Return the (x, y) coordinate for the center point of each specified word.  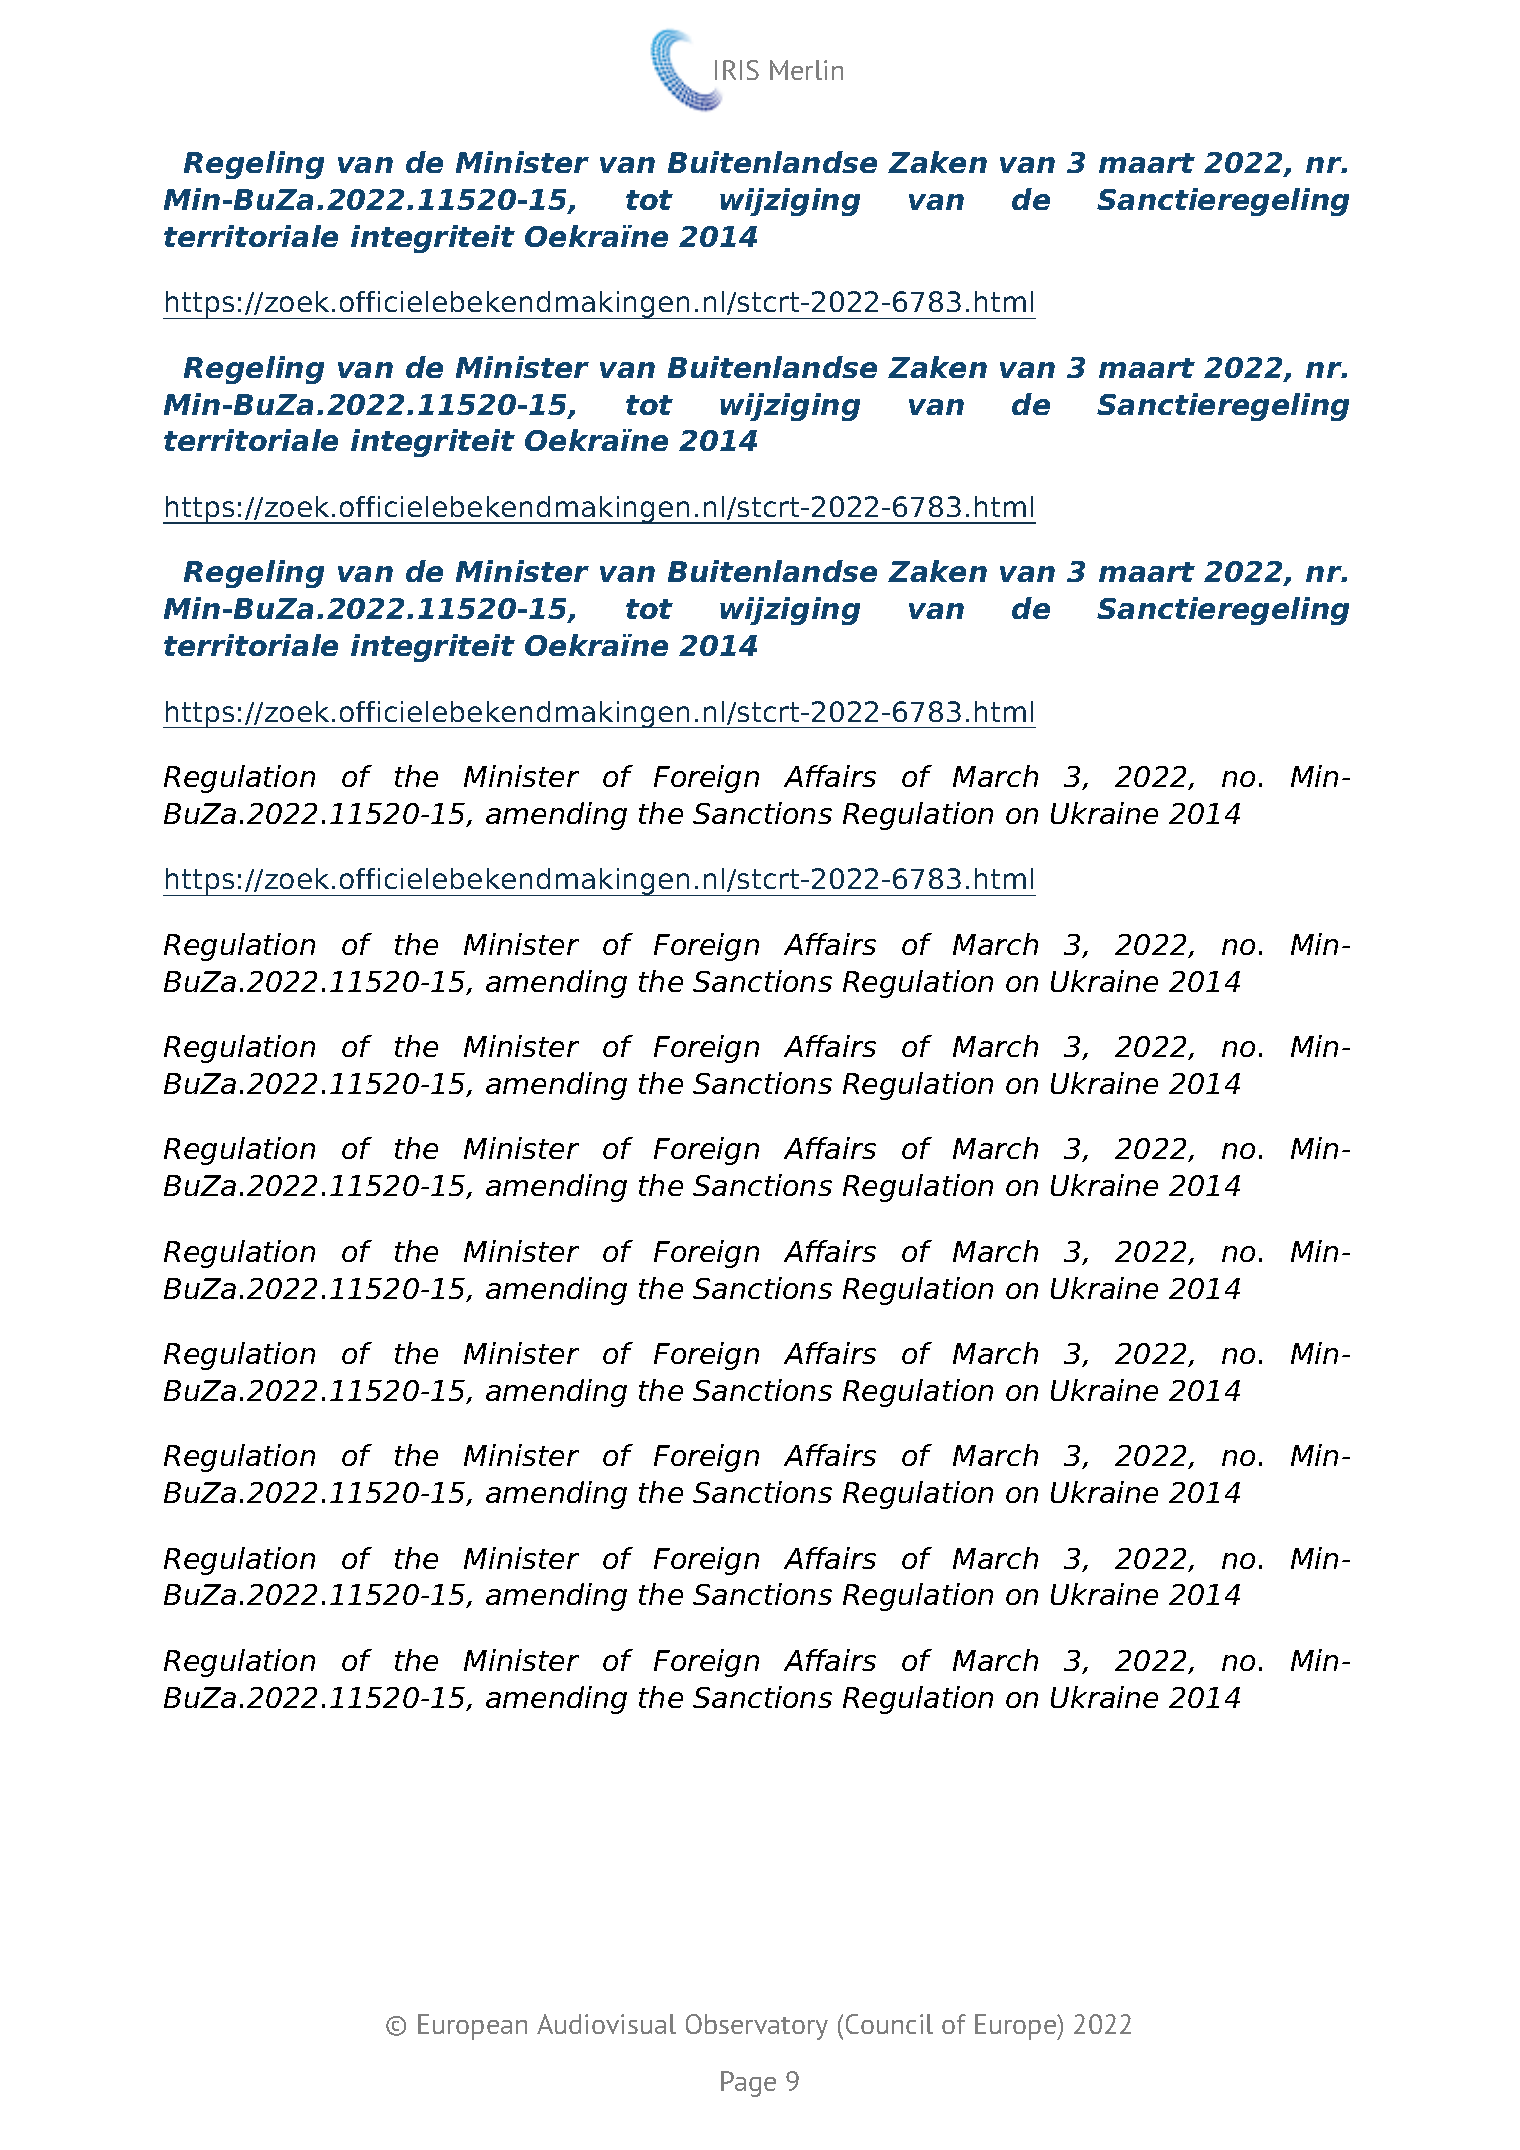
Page (748, 2084)
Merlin (806, 70)
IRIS (737, 70)
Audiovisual (606, 2024)
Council (889, 2024)
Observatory (757, 2027)
